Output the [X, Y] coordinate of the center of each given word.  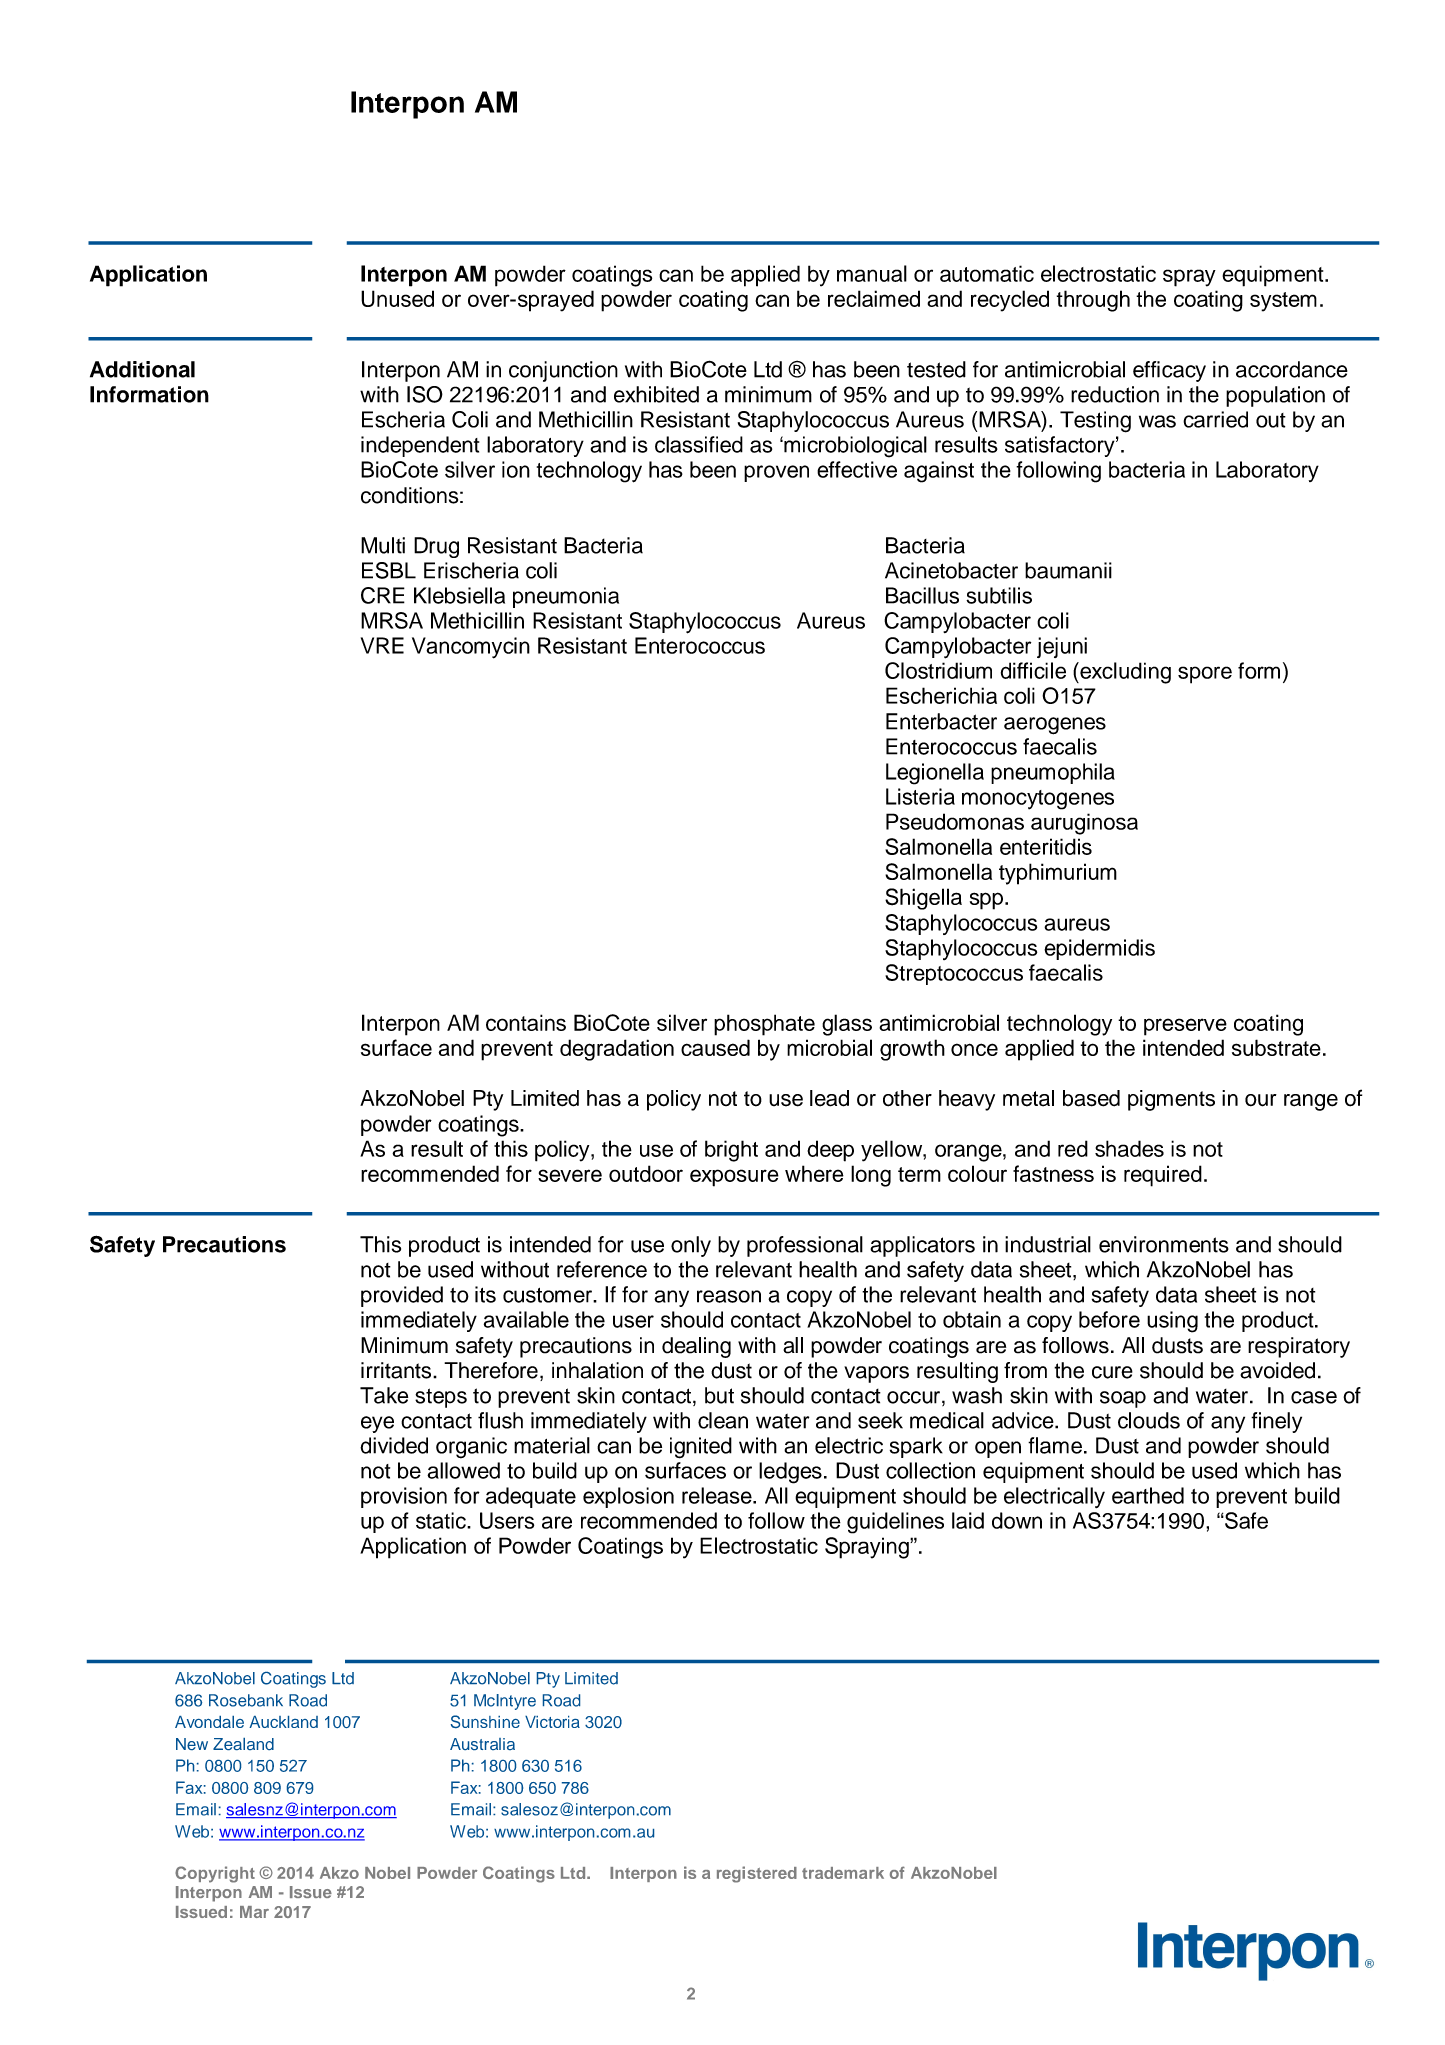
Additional [142, 369]
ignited [701, 1448]
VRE [382, 645]
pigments [1171, 1100]
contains [526, 1022]
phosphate [764, 1025]
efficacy [1169, 371]
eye [377, 1424]
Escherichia [941, 695]
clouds [1149, 1420]
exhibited [656, 394]
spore [1205, 675]
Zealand [243, 1744]
